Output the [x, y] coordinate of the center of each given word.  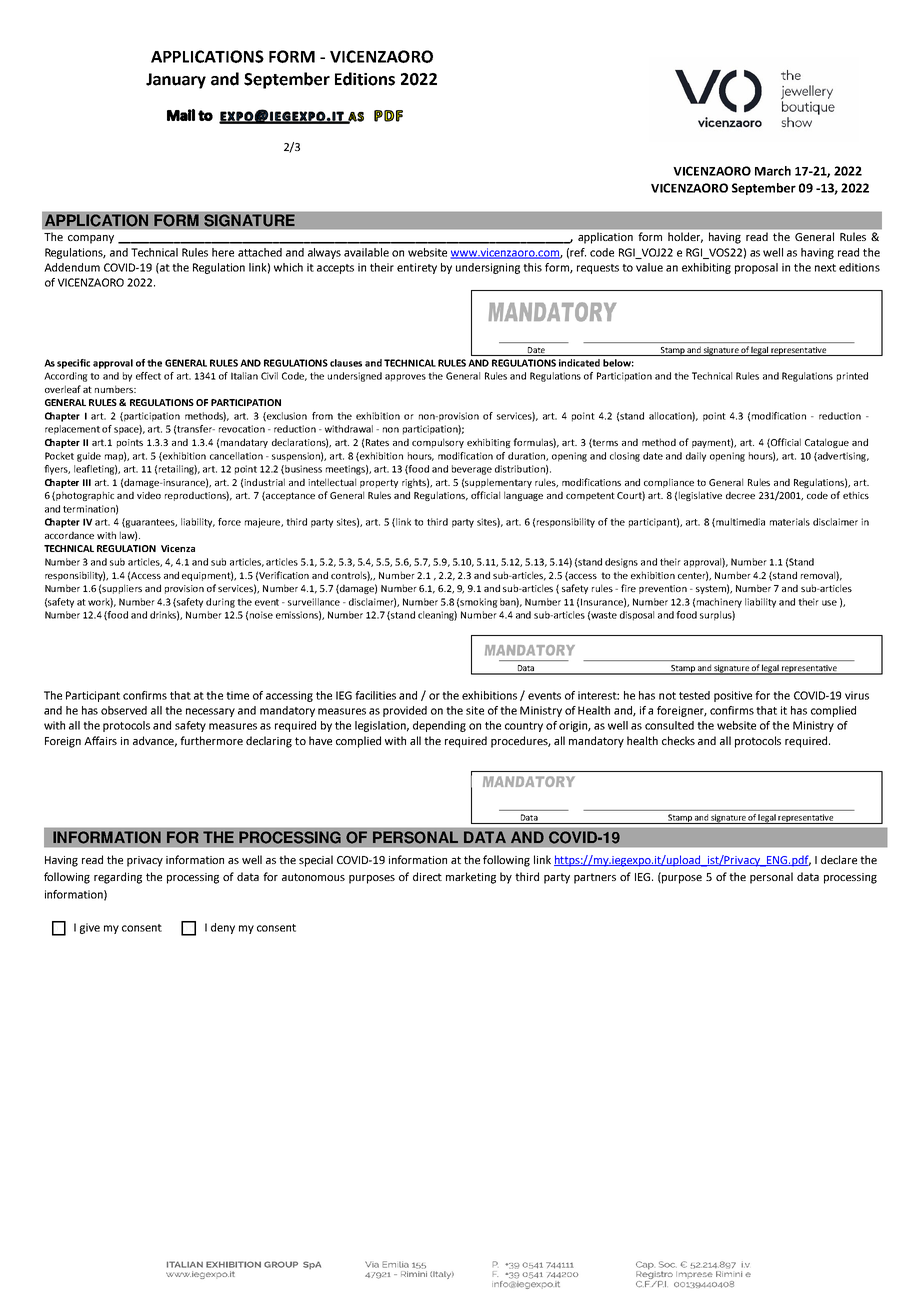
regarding [118, 878]
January [176, 81]
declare [839, 859]
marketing [471, 878]
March [773, 171]
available [366, 252]
